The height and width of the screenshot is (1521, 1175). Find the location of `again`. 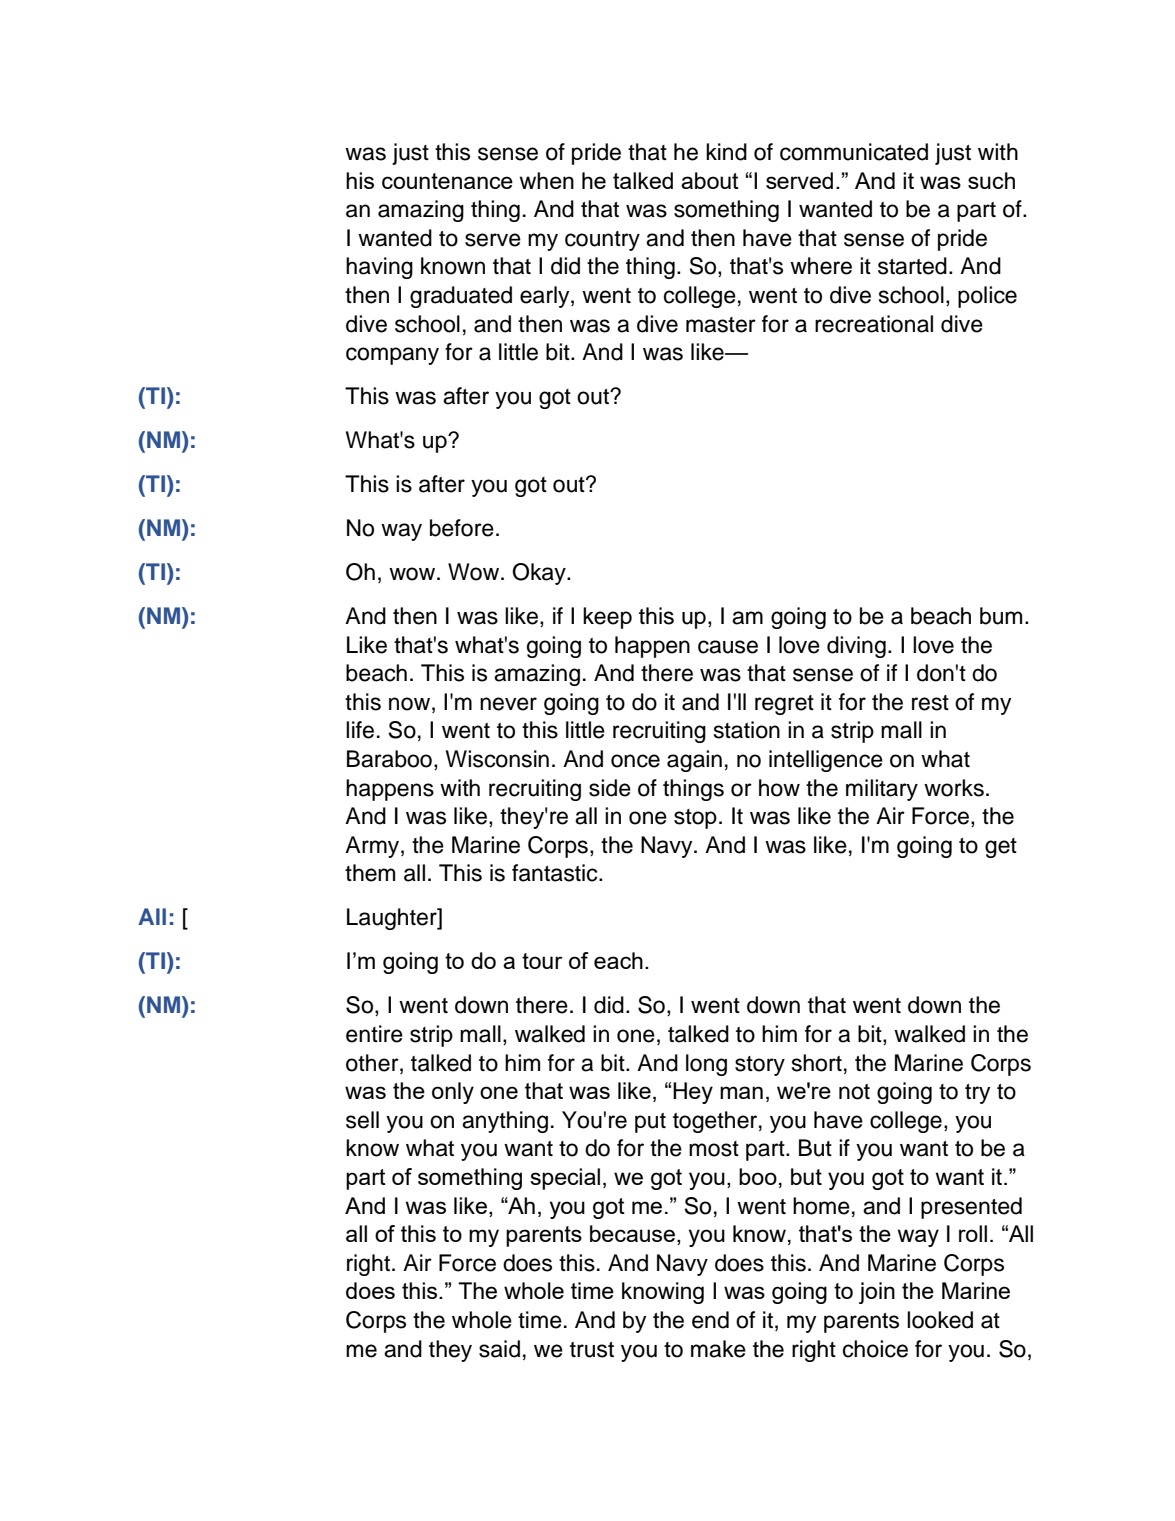

again is located at coordinates (694, 761).
